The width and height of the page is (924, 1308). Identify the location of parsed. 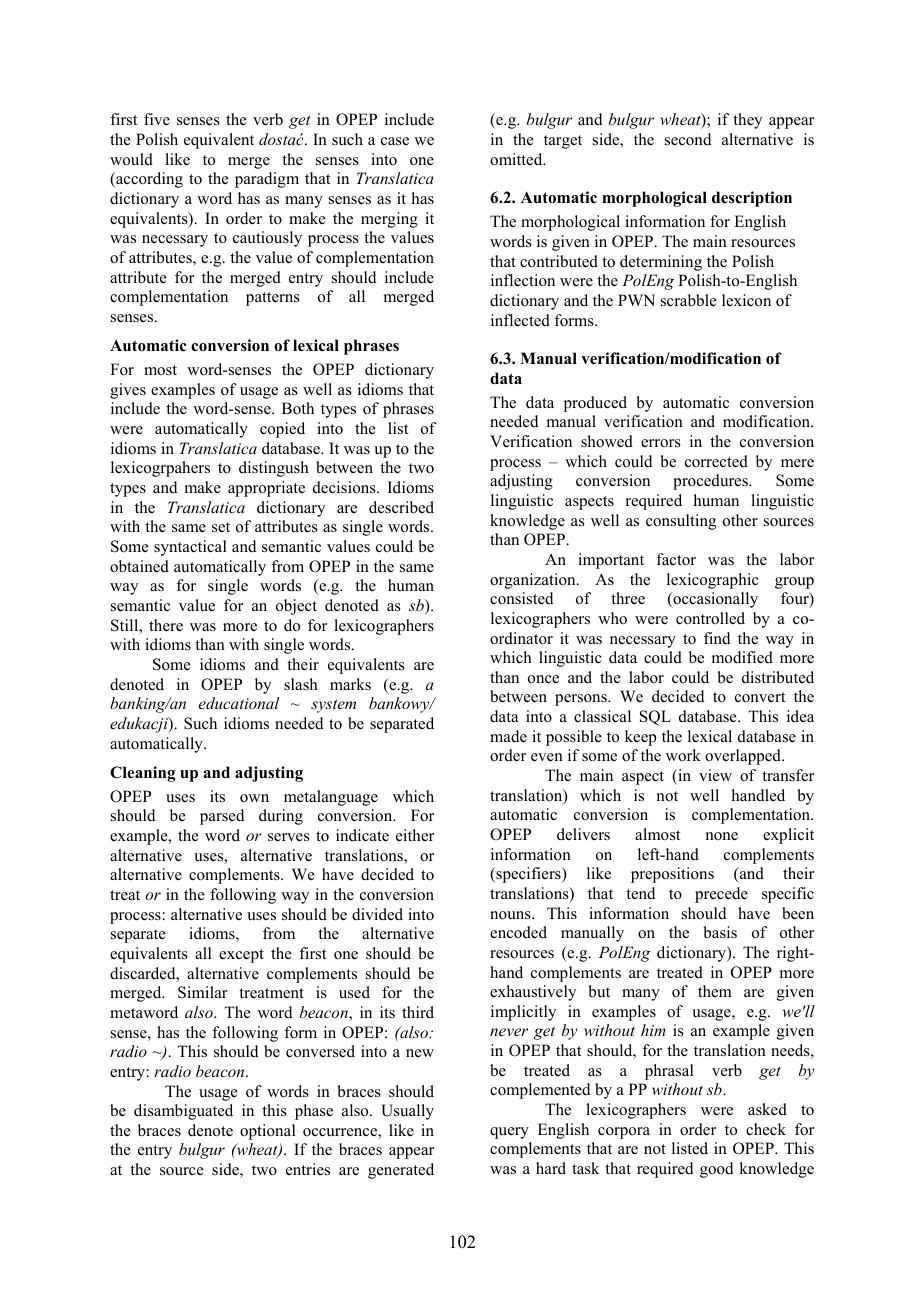
(222, 817).
